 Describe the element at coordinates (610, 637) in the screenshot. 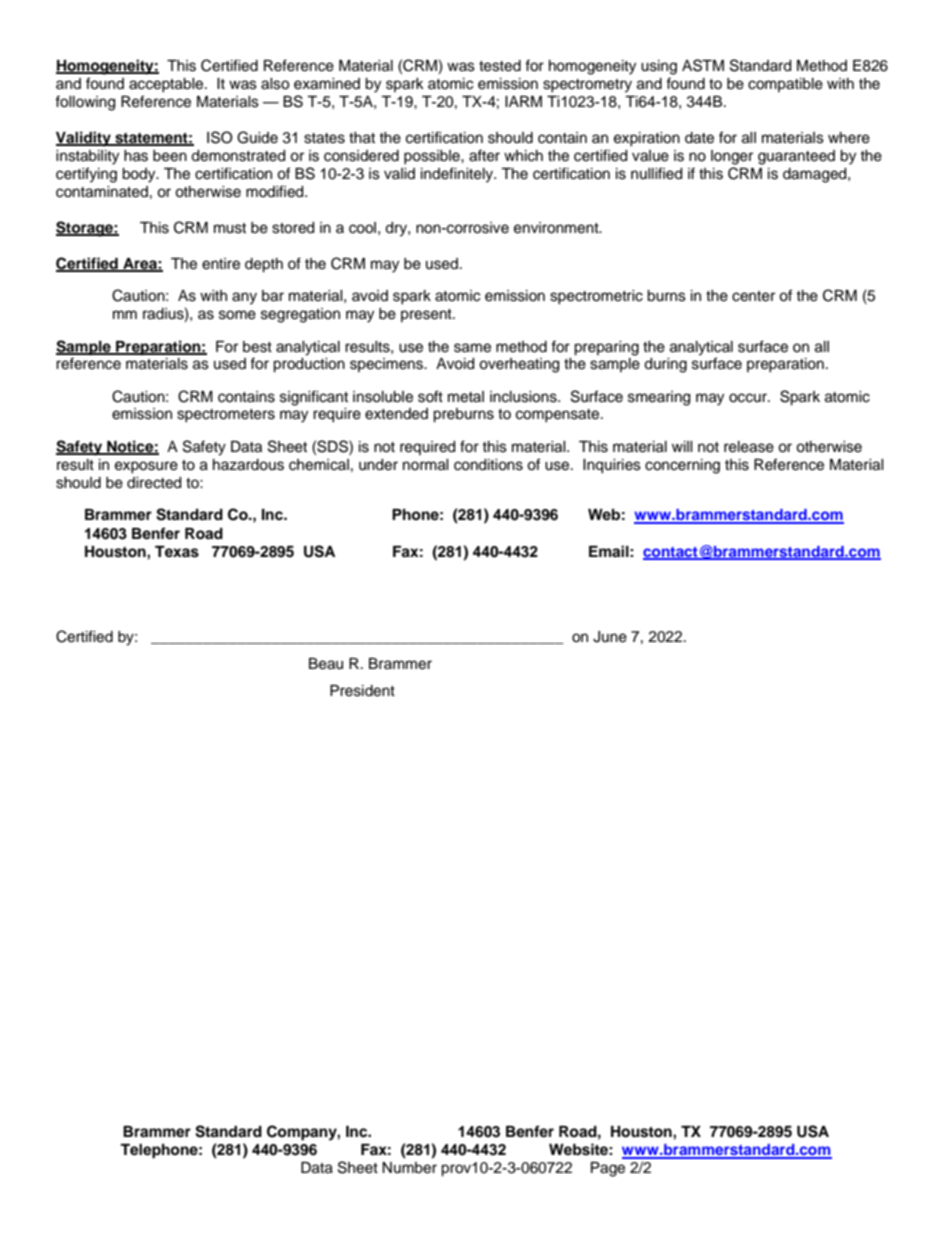

I see `June` at that location.
